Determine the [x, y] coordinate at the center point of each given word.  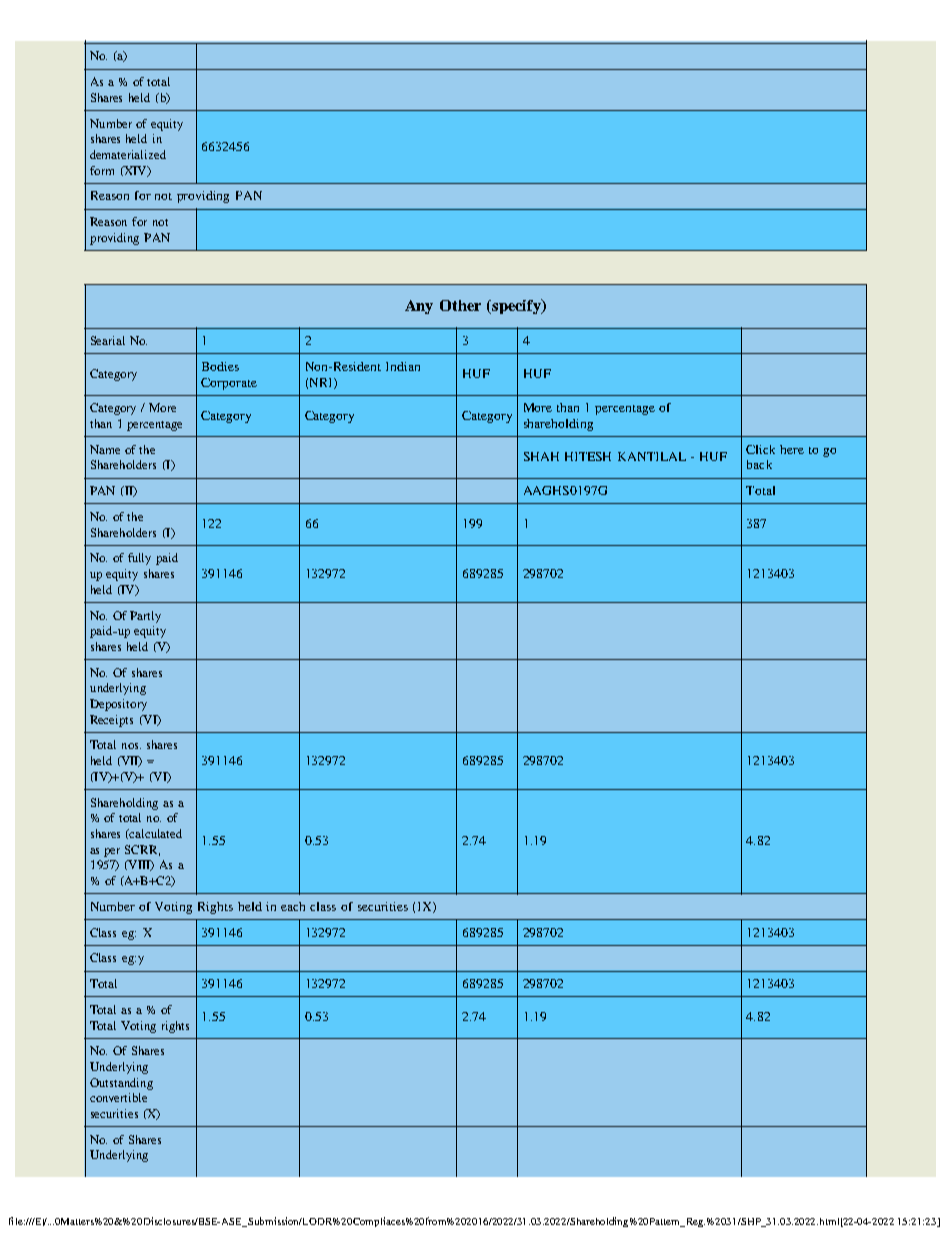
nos [131, 746]
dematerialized [128, 154]
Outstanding [121, 1084]
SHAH [541, 456]
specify [516, 306]
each [293, 906]
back [759, 464]
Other [460, 305]
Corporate [229, 384]
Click [760, 449]
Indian [403, 366]
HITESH [588, 456]
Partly [145, 617]
